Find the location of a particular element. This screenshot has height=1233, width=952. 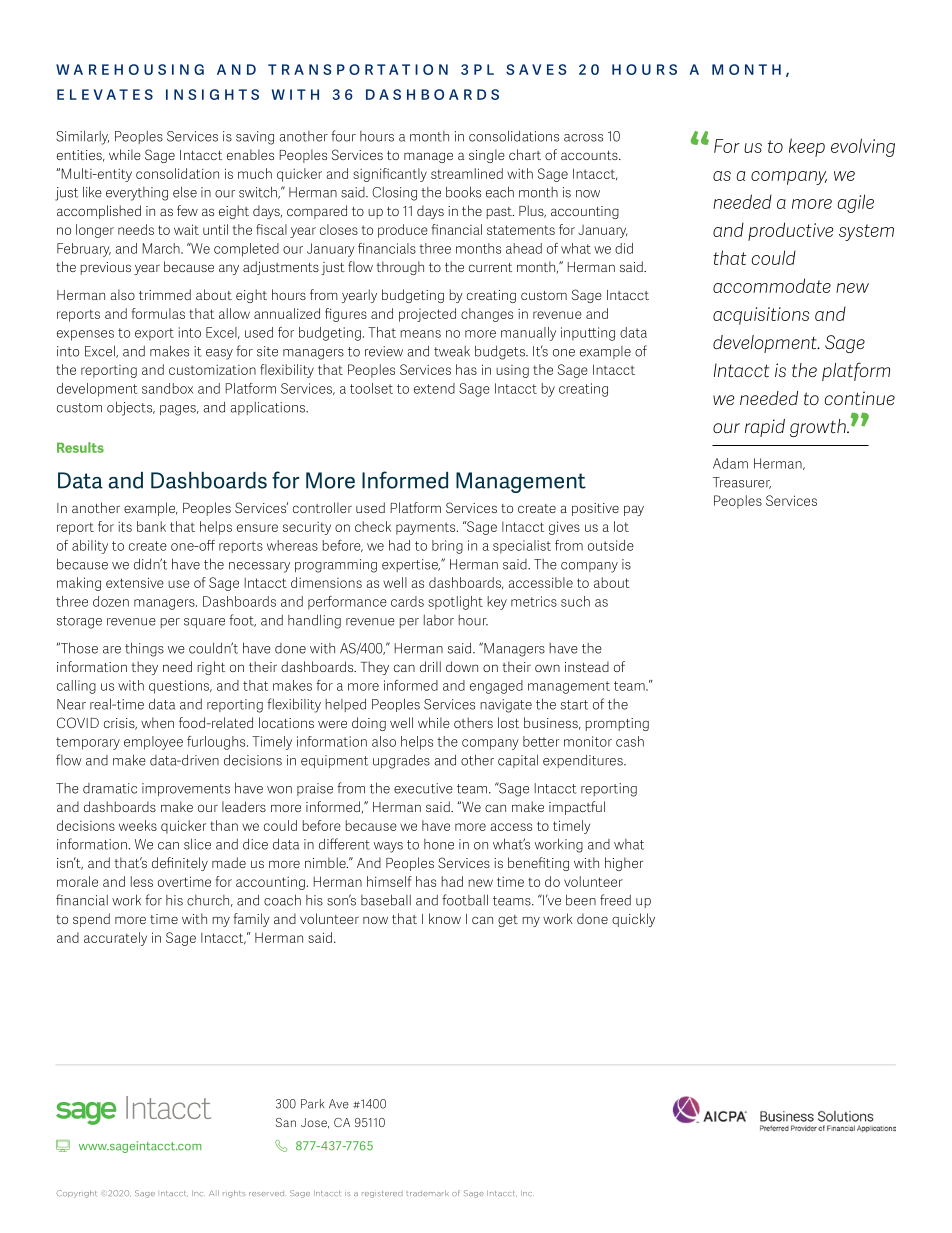

keep is located at coordinates (807, 147).
